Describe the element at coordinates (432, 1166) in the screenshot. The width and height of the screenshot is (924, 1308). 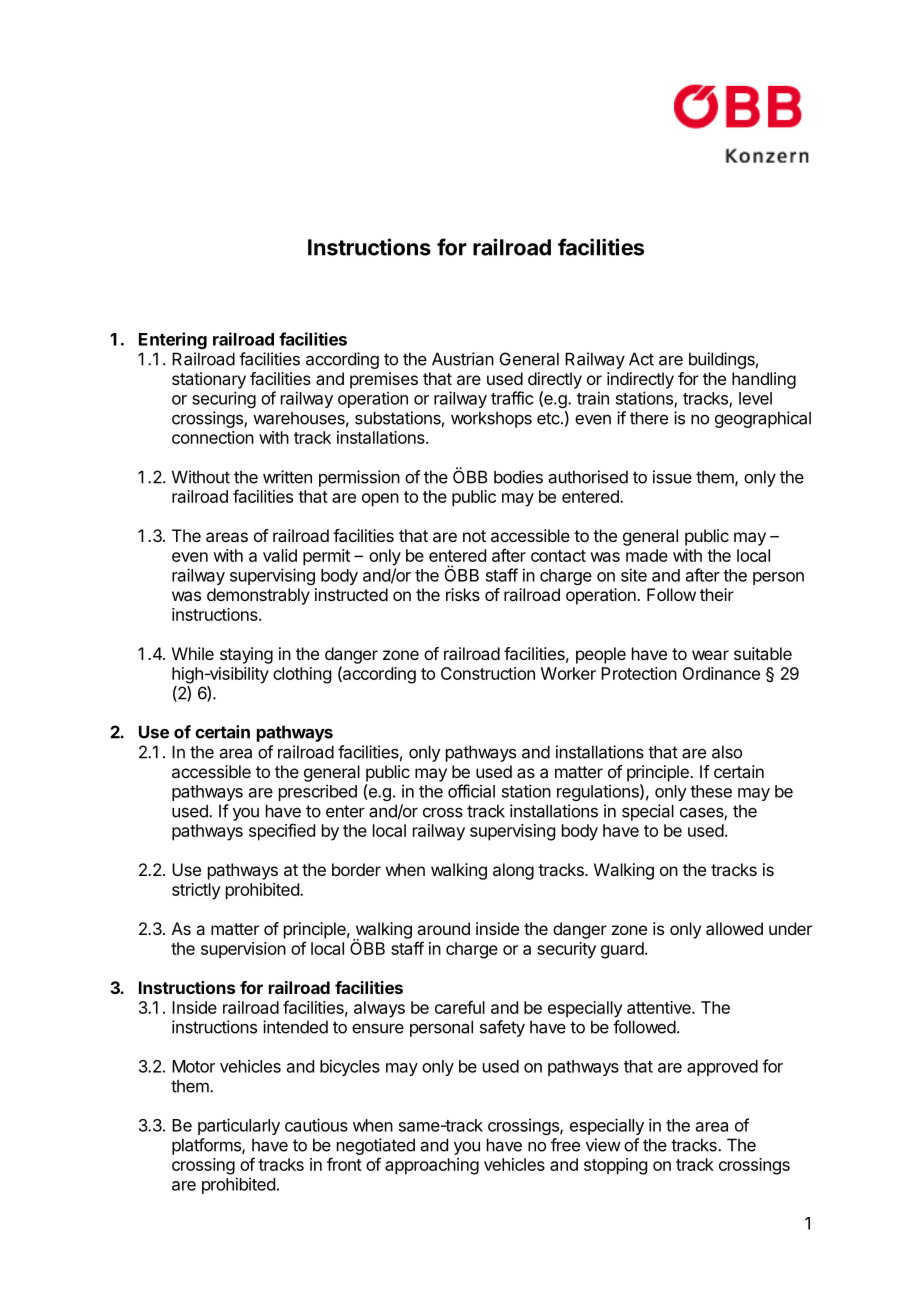
I see `approaching` at that location.
